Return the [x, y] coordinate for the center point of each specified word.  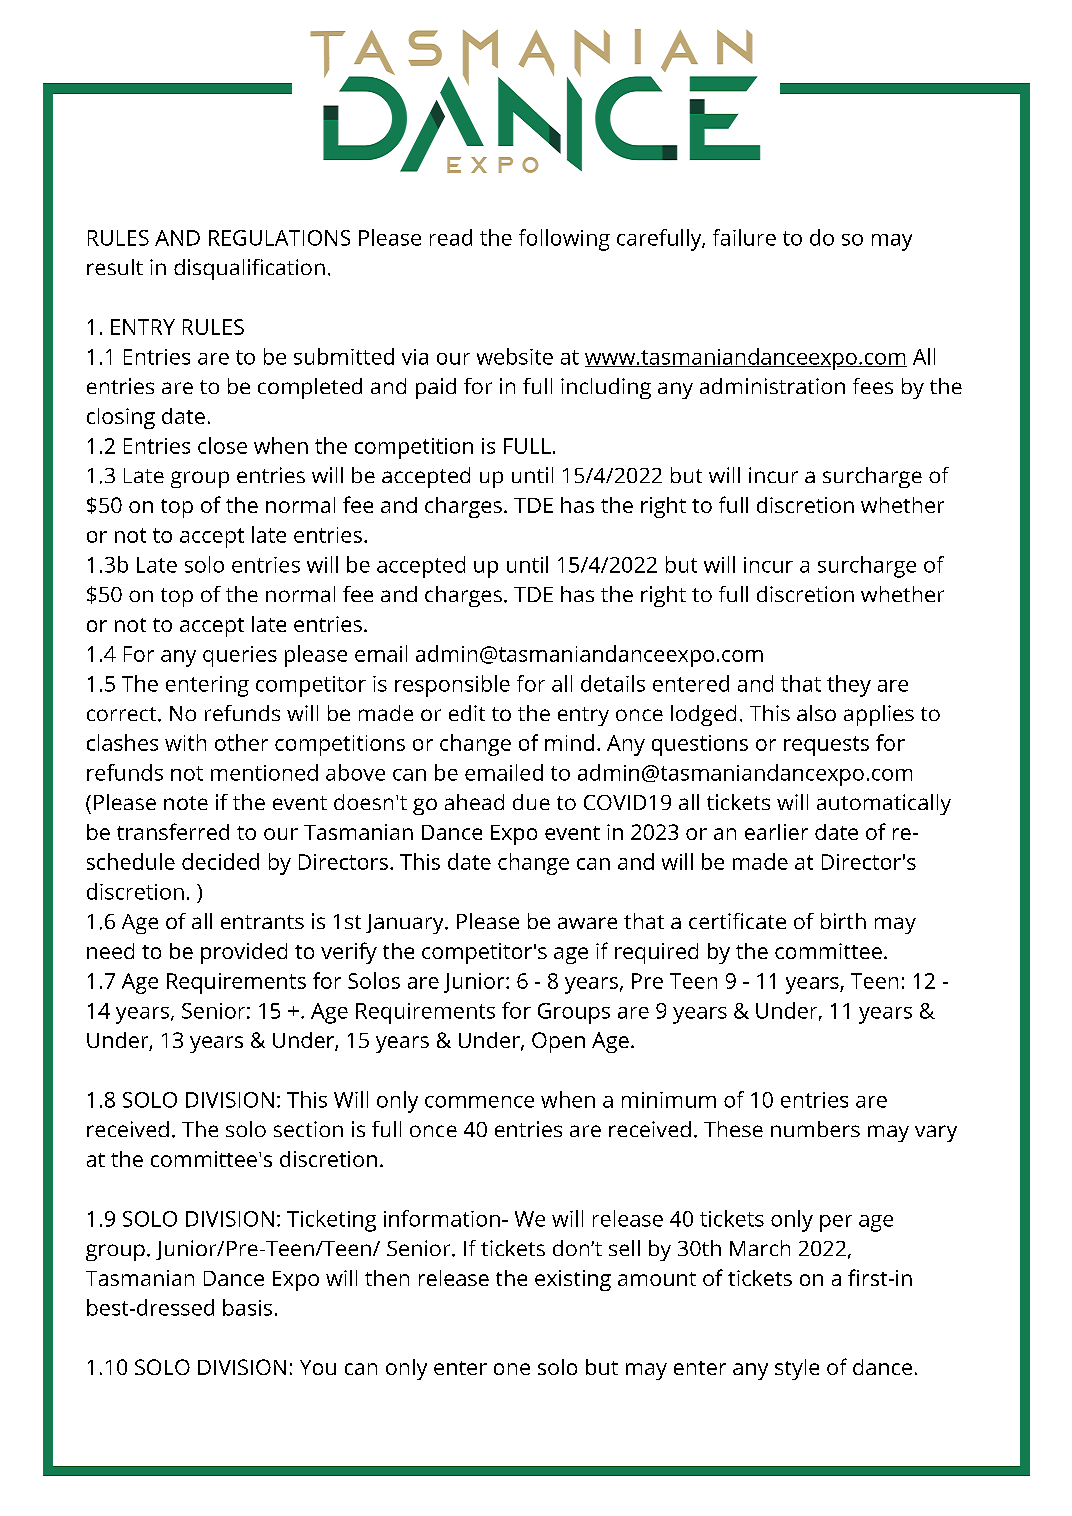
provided [244, 953]
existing [573, 1280]
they [849, 686]
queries [240, 656]
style [797, 1369]
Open [558, 1042]
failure [744, 237]
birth [843, 921]
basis [247, 1307]
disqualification [249, 269]
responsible [452, 686]
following [564, 240]
